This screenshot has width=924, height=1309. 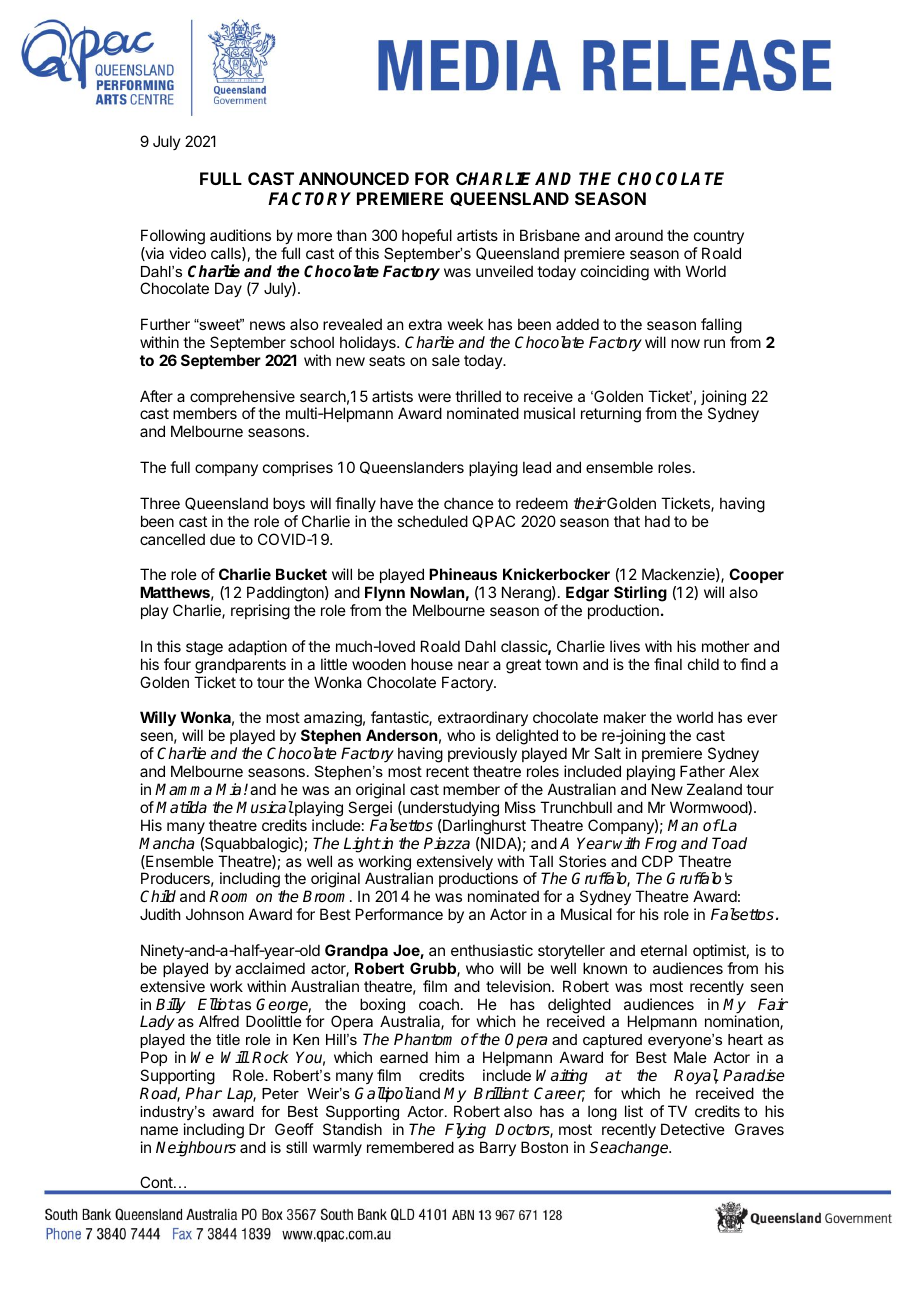 What do you see at coordinates (465, 1131) in the screenshot?
I see `Flying` at bounding box center [465, 1131].
